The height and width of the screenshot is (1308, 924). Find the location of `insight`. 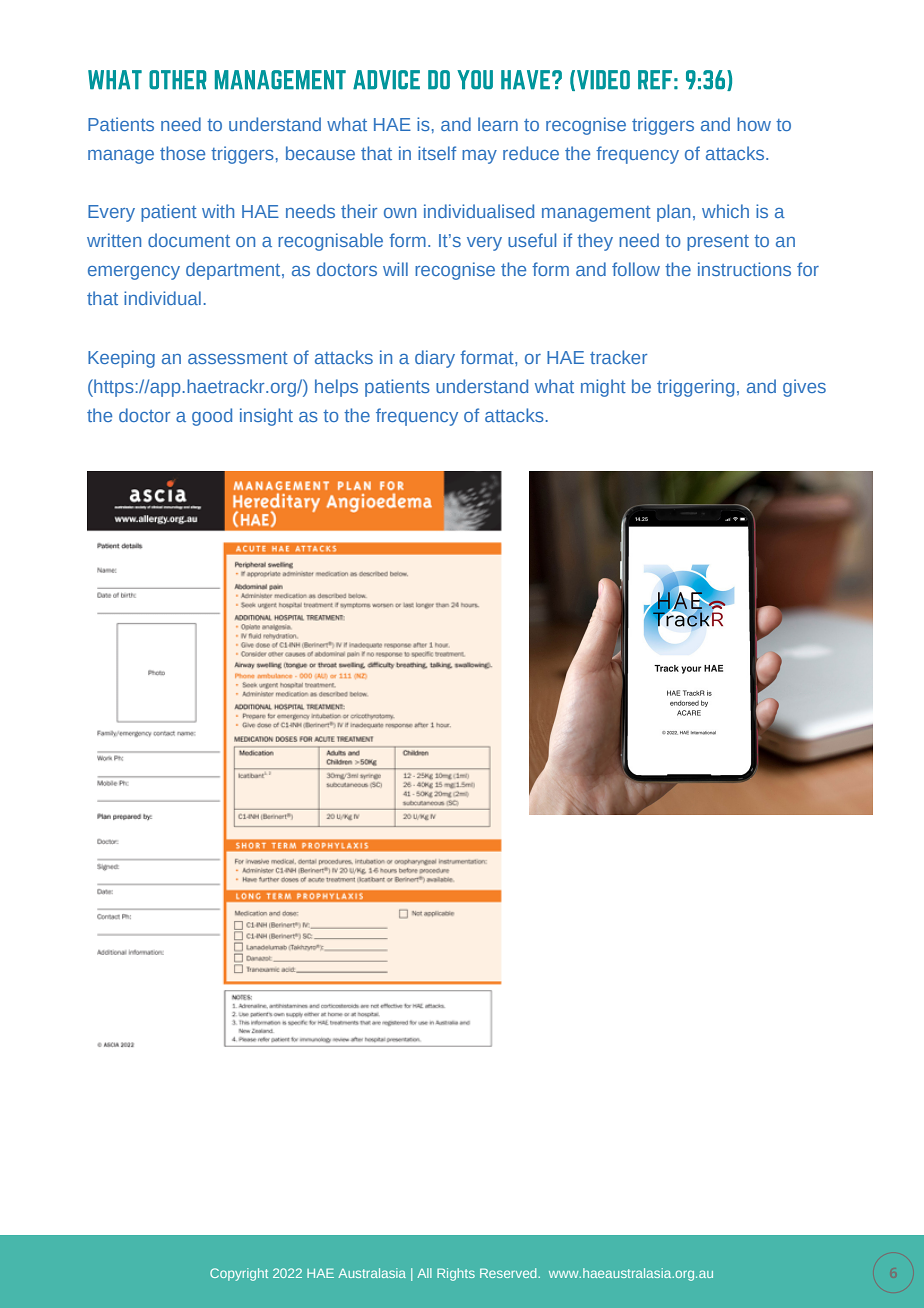

insight is located at coordinates (266, 417).
